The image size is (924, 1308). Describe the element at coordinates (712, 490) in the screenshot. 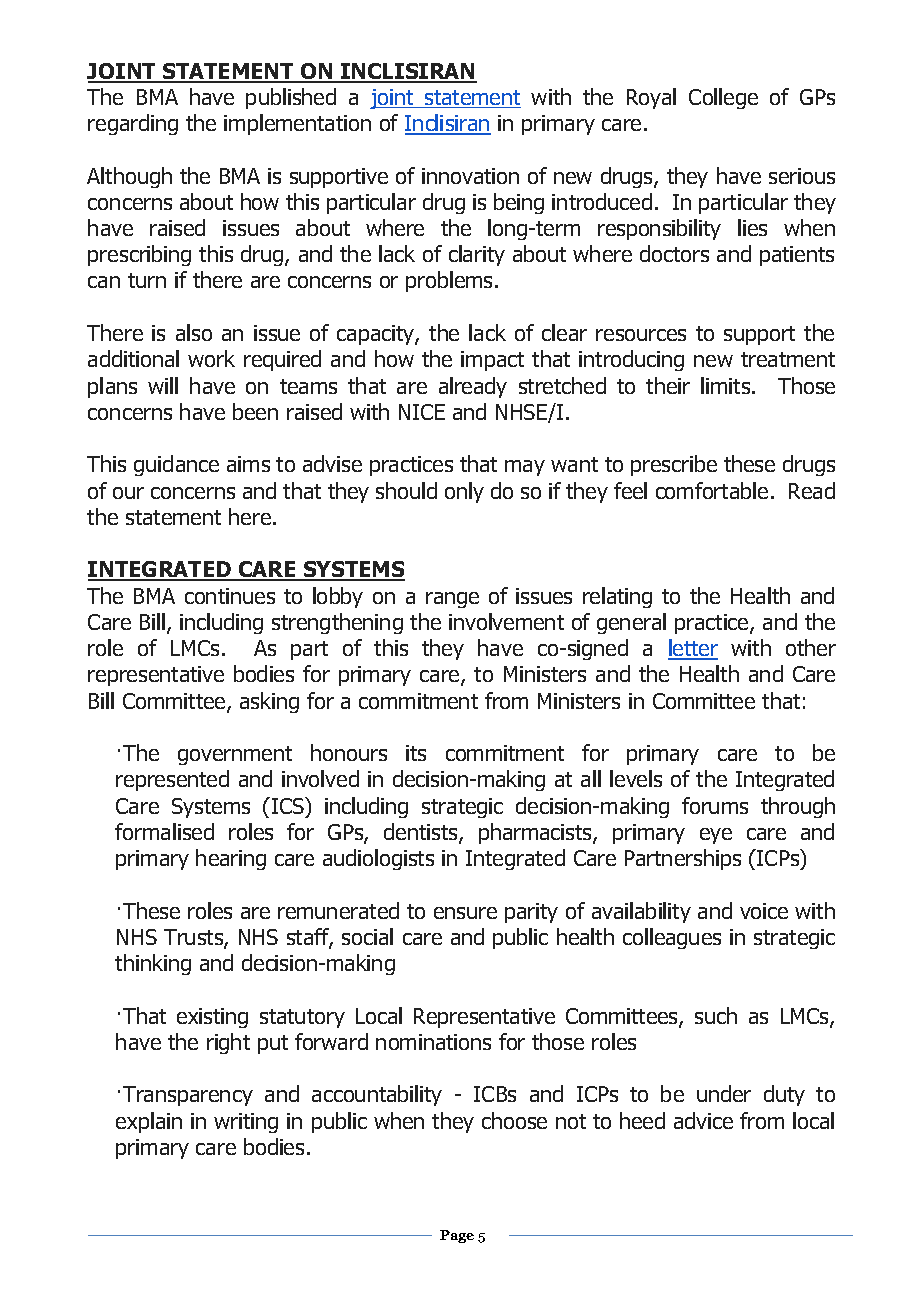

I see `comfortable` at that location.
